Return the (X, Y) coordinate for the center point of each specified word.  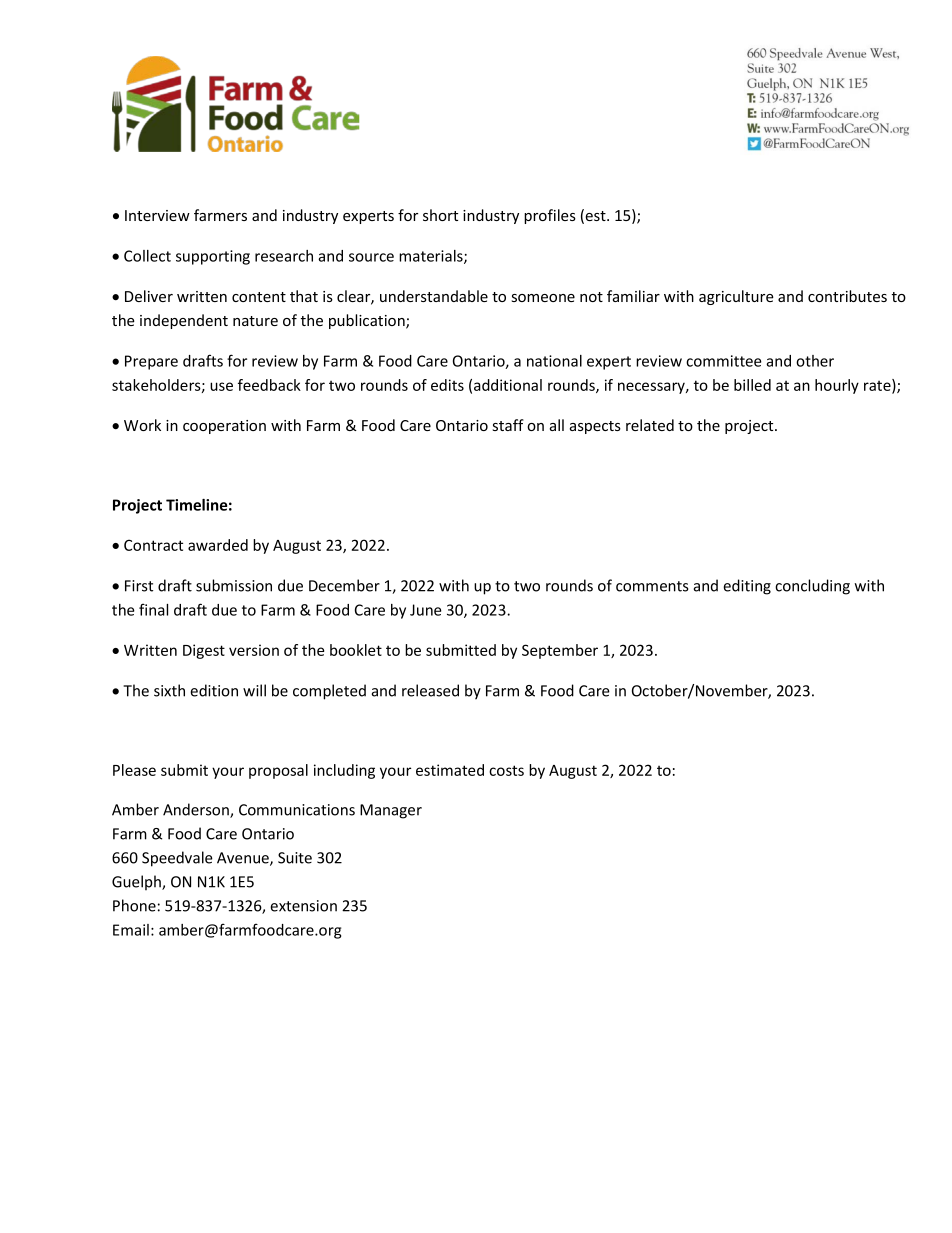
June (426, 610)
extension (303, 906)
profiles (550, 216)
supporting (213, 257)
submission (234, 585)
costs (506, 770)
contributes (847, 296)
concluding (812, 587)
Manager (391, 811)
